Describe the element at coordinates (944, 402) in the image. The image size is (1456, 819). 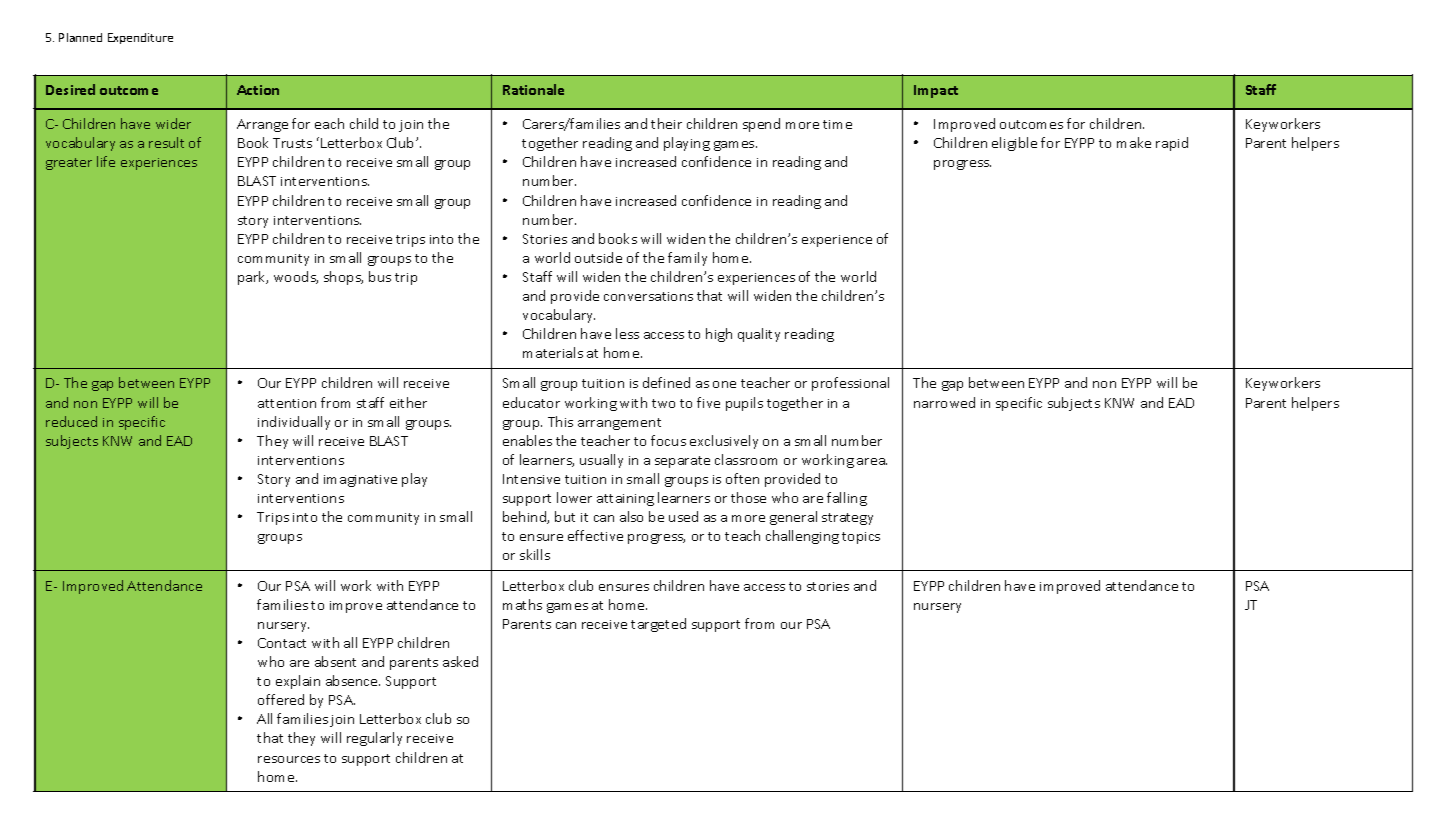
I see `narrowed` at that location.
